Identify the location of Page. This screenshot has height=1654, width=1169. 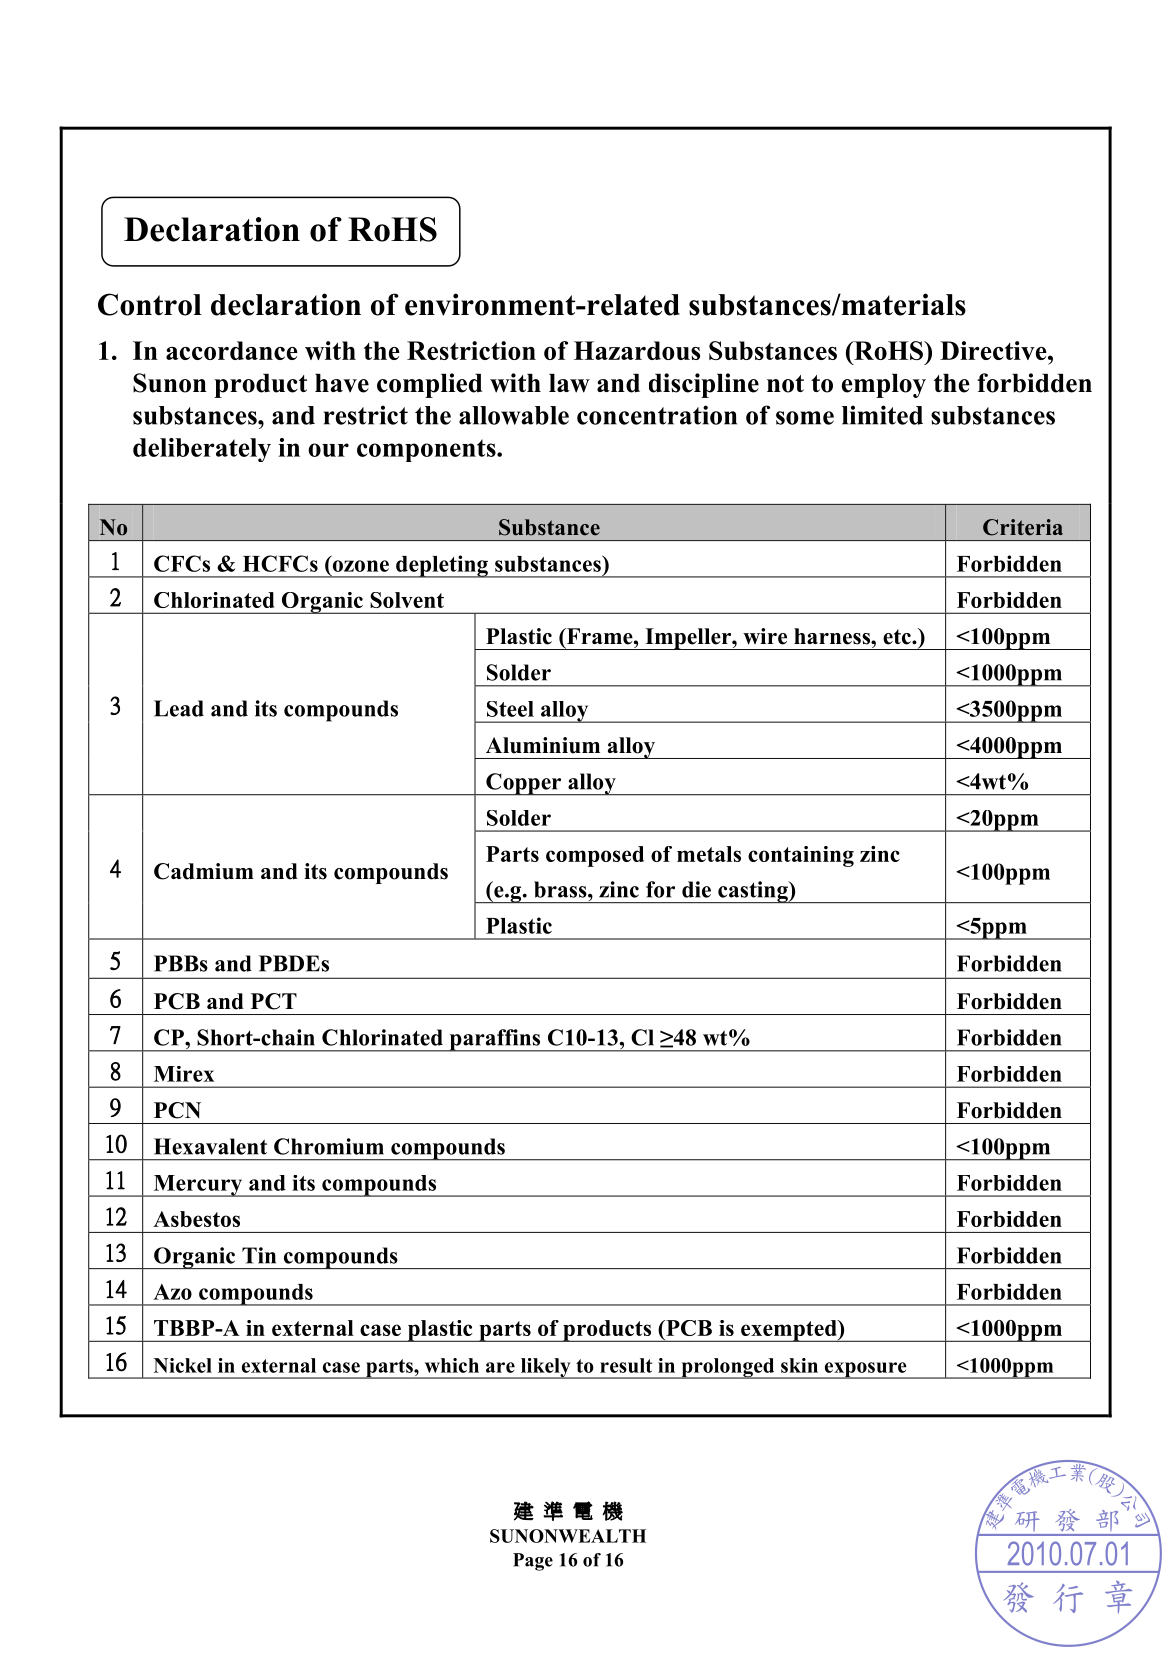
(533, 1562).
